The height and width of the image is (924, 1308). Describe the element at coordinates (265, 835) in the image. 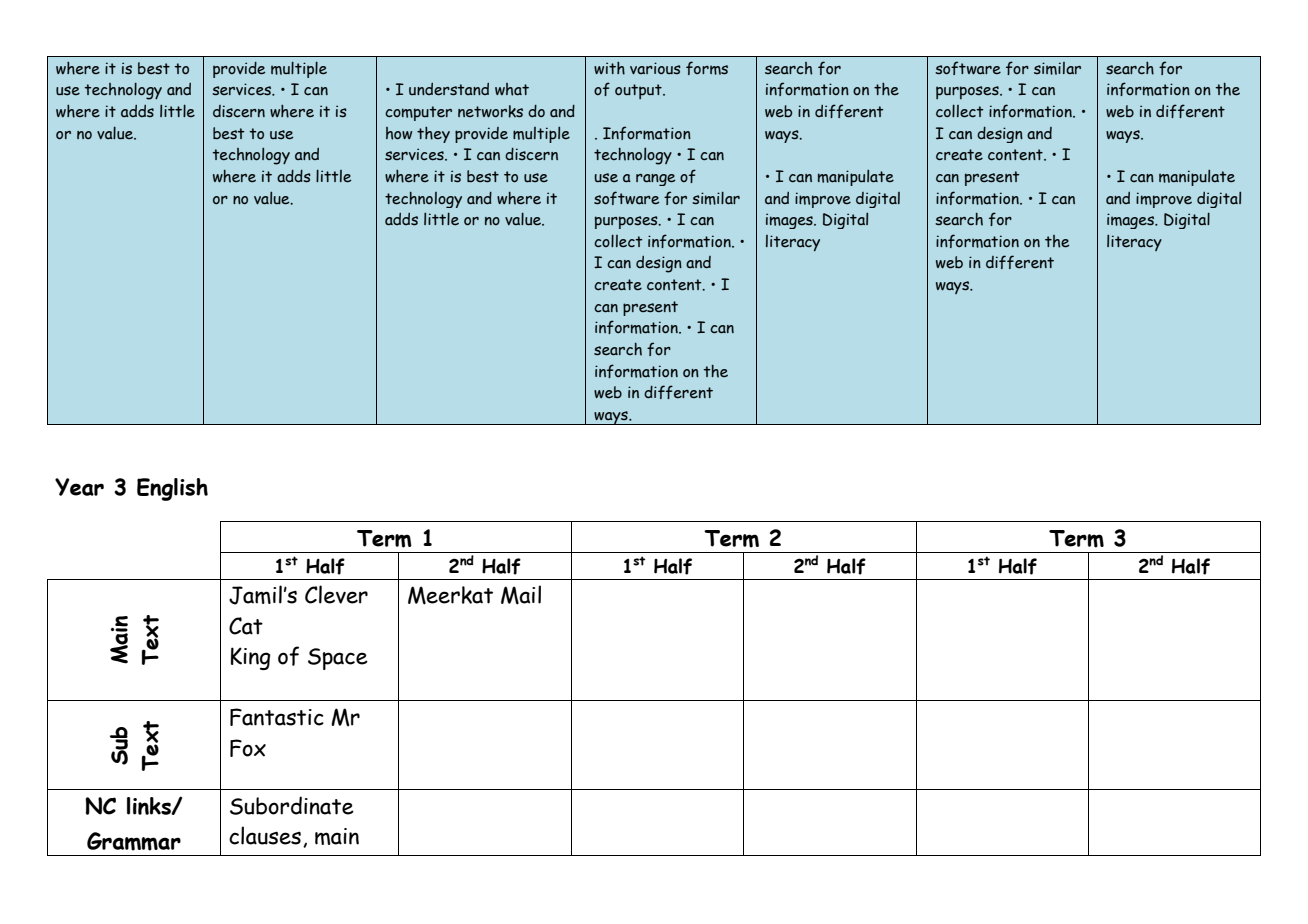

I see `clauses` at that location.
